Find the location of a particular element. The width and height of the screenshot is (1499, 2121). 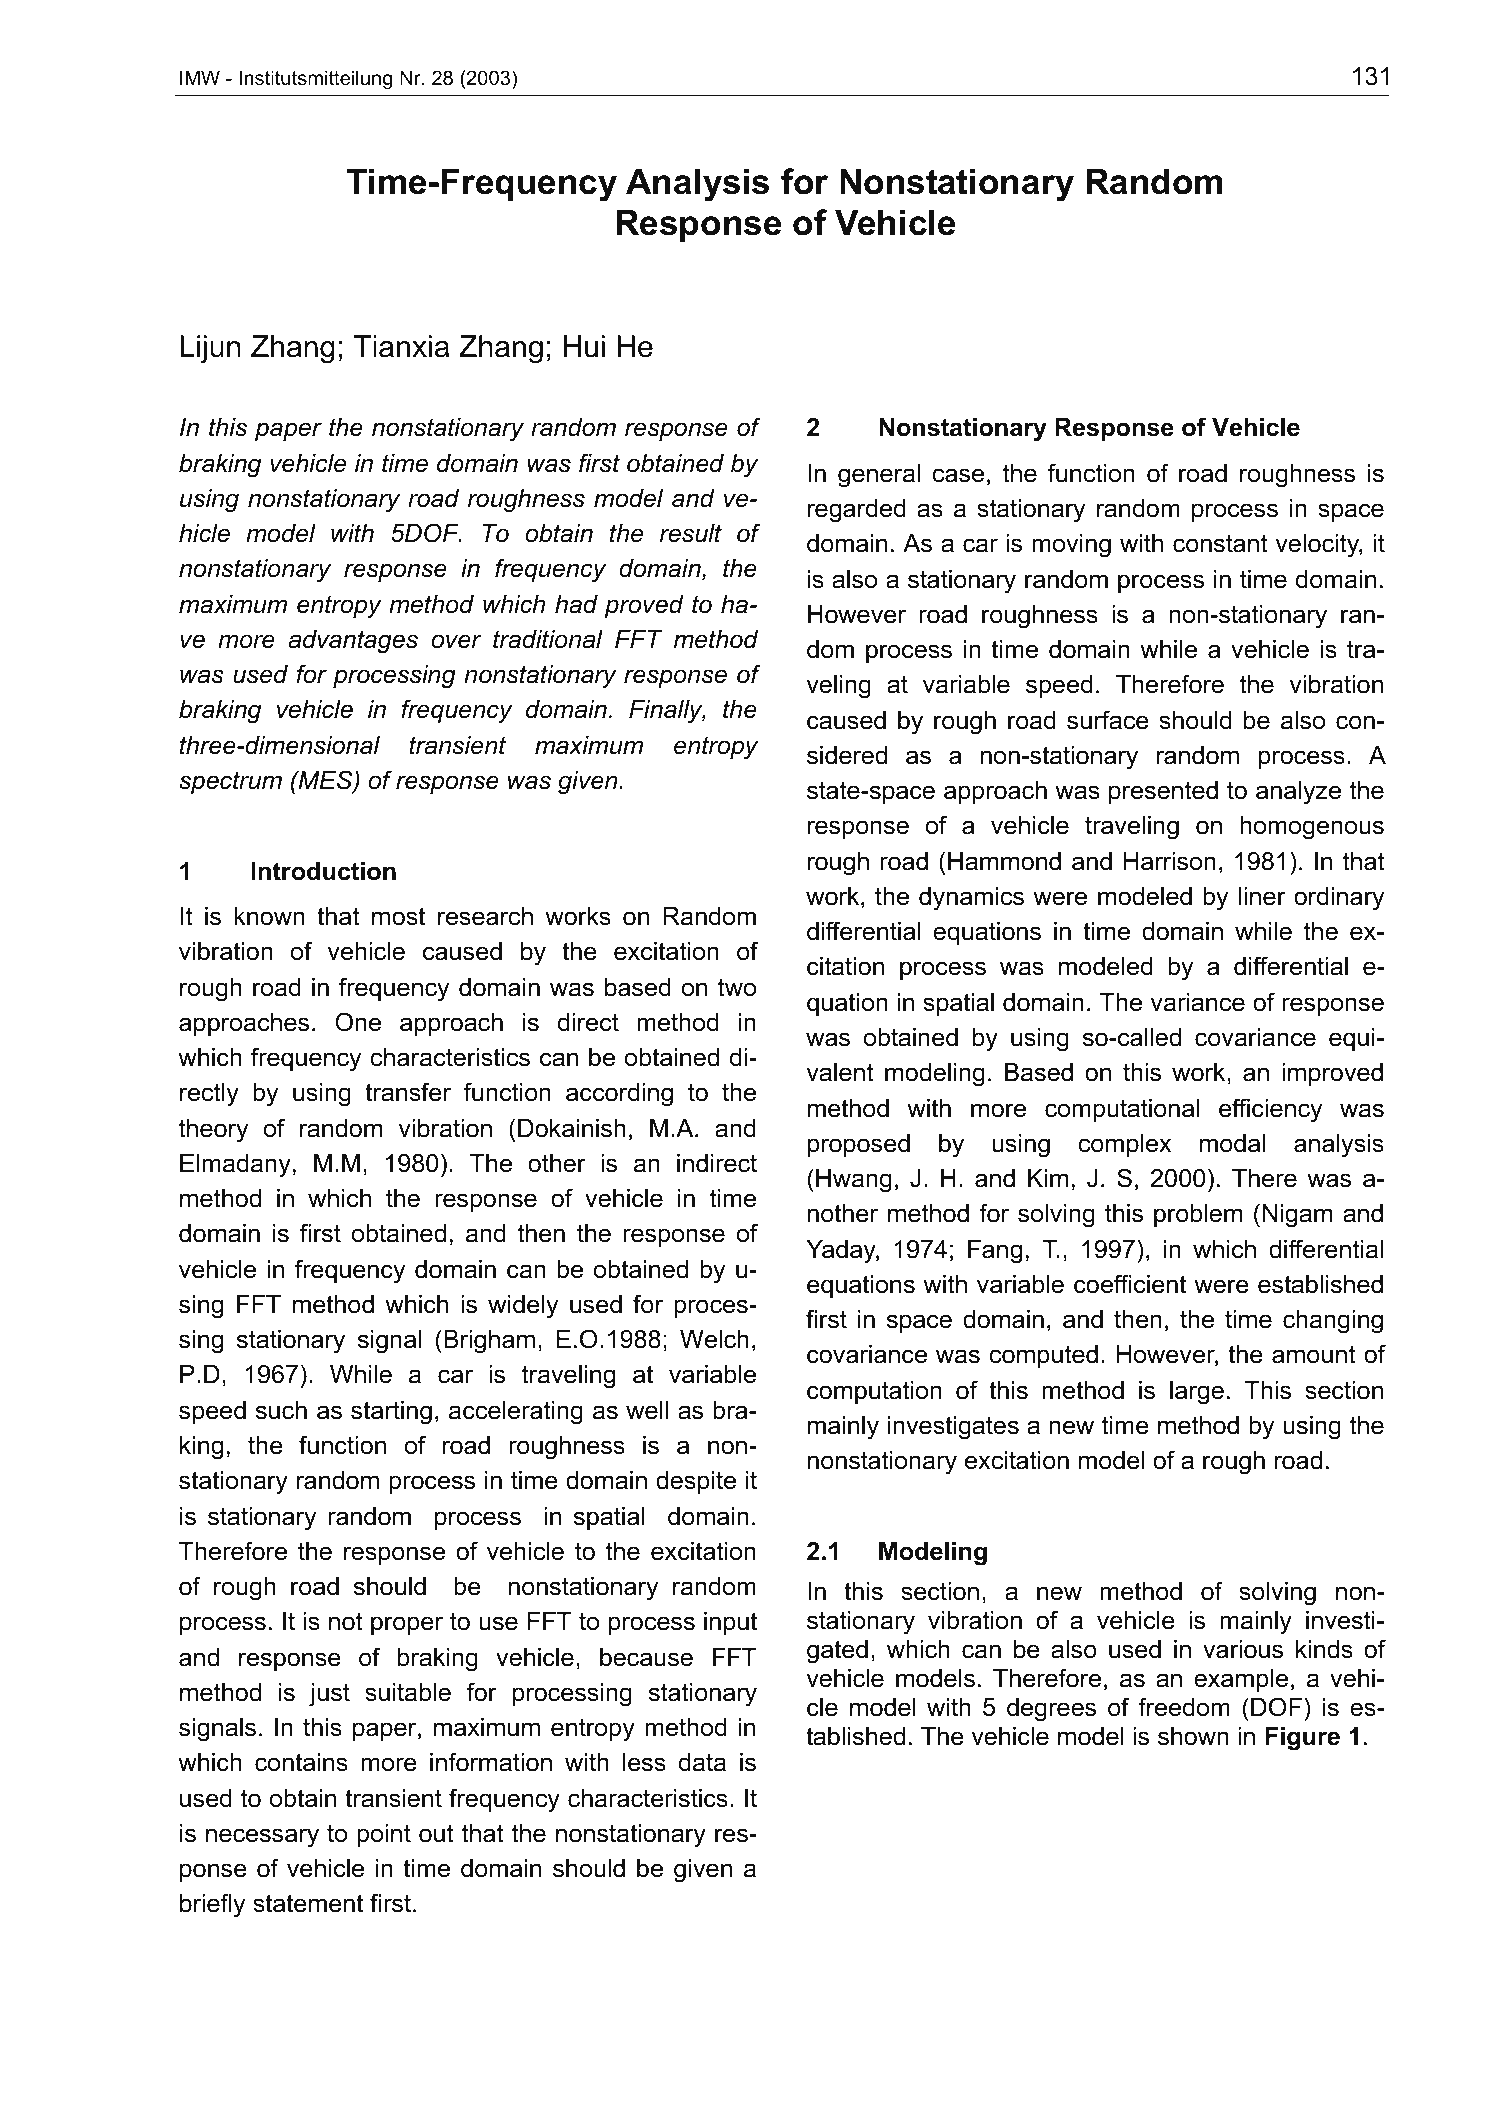

Introduction is located at coordinates (323, 871).
